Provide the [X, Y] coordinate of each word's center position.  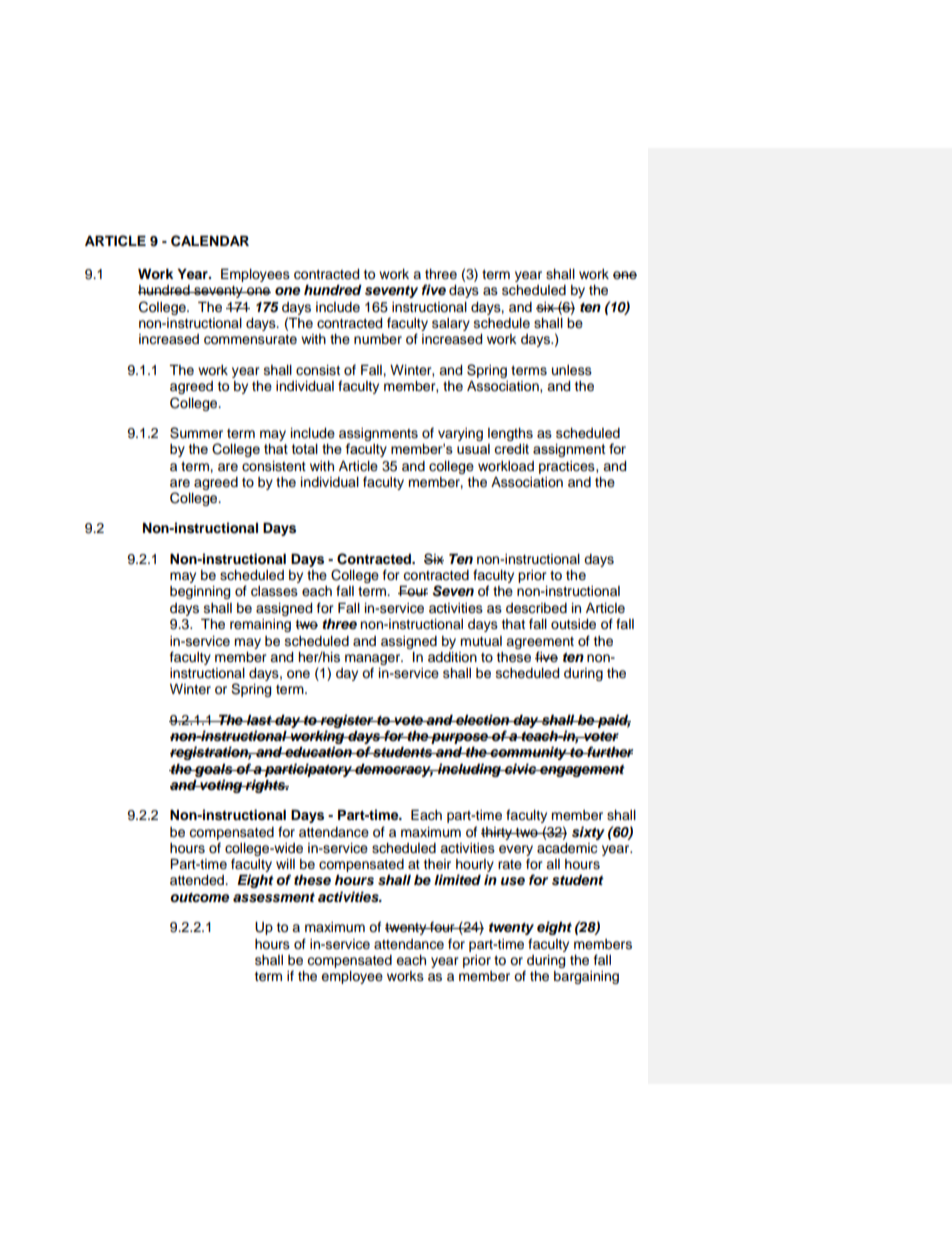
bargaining [586, 977]
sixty [588, 833]
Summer [196, 433]
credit [511, 449]
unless [572, 370]
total [305, 449]
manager [374, 659]
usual [473, 449]
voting [221, 786]
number [378, 339]
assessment [274, 897]
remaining [260, 625]
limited [457, 879]
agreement [540, 643]
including [469, 770]
